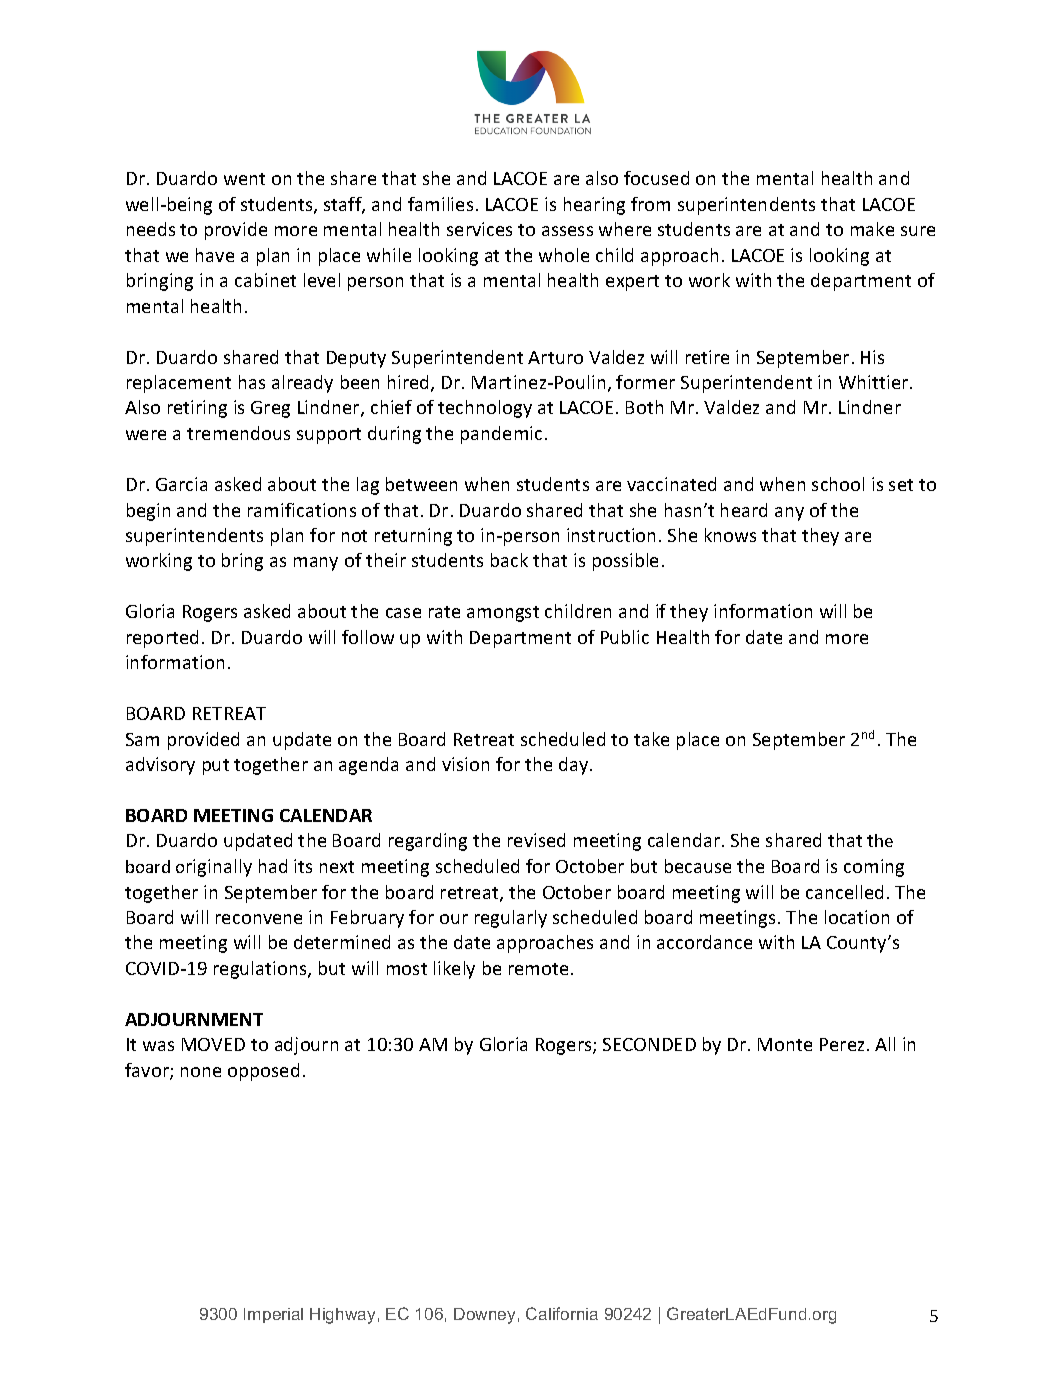 The width and height of the screenshot is (1064, 1377). What do you see at coordinates (842, 1044) in the screenshot?
I see `Perez` at bounding box center [842, 1044].
